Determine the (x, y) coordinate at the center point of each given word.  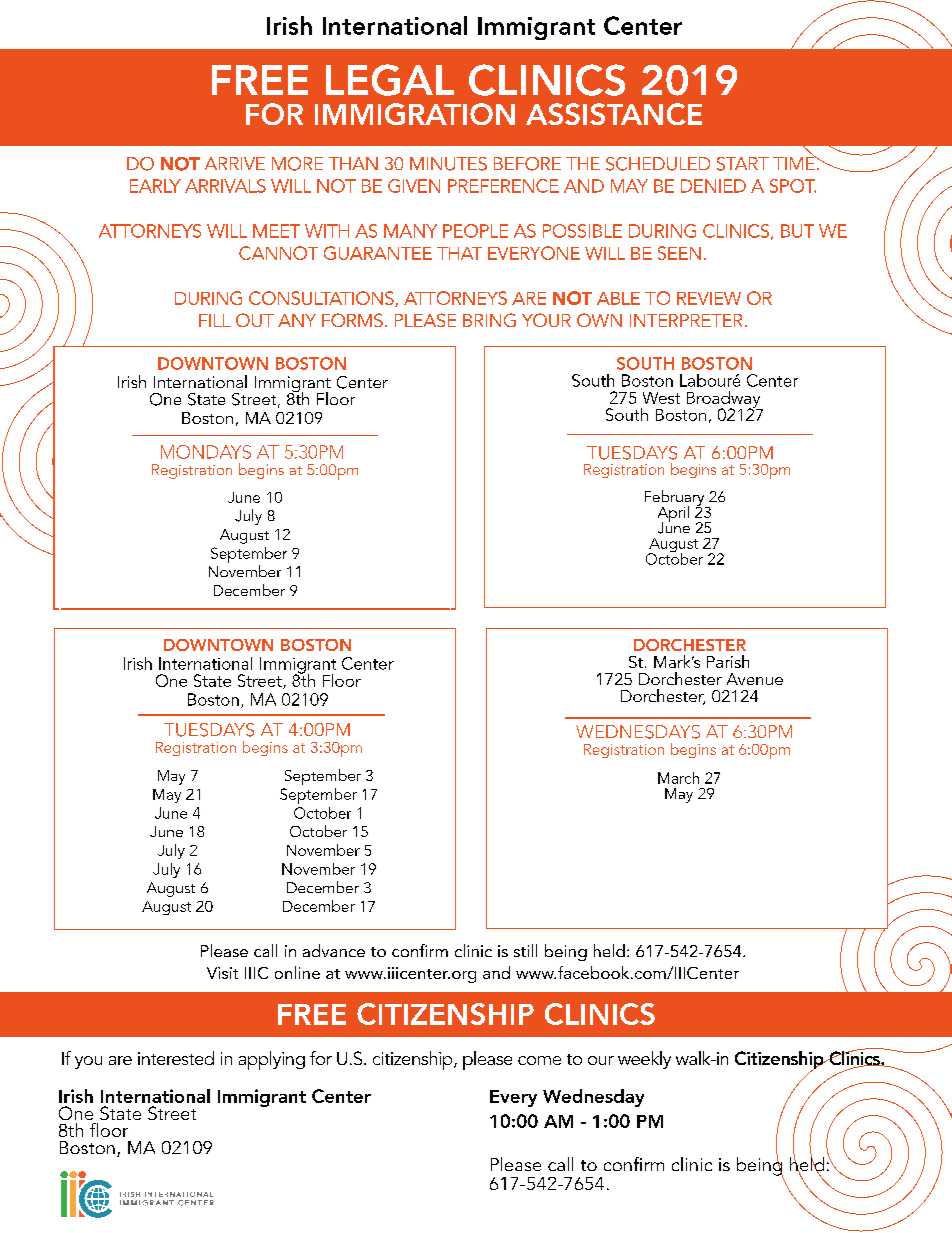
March (678, 778)
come (539, 1060)
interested (176, 1058)
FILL (215, 320)
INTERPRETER (686, 320)
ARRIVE (235, 163)
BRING (489, 320)
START (743, 164)
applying (272, 1060)
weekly (644, 1060)
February (676, 499)
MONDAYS (206, 452)
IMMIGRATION (415, 114)
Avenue (755, 679)
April (673, 515)
